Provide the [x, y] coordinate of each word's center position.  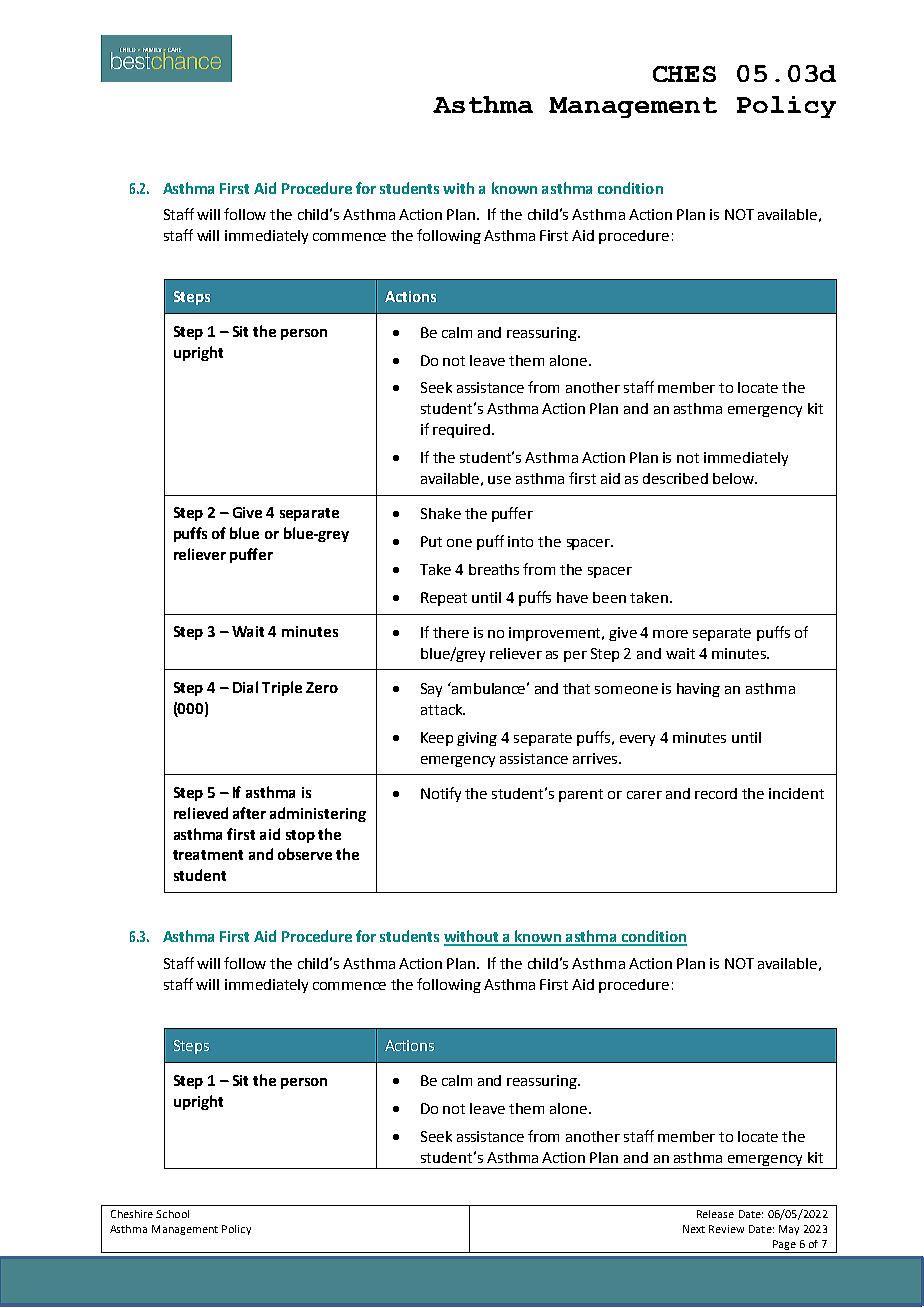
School [172, 1214]
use [499, 480]
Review [726, 1229]
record [716, 793]
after [249, 813]
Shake [441, 513]
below [735, 478]
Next [694, 1229]
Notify [441, 794]
